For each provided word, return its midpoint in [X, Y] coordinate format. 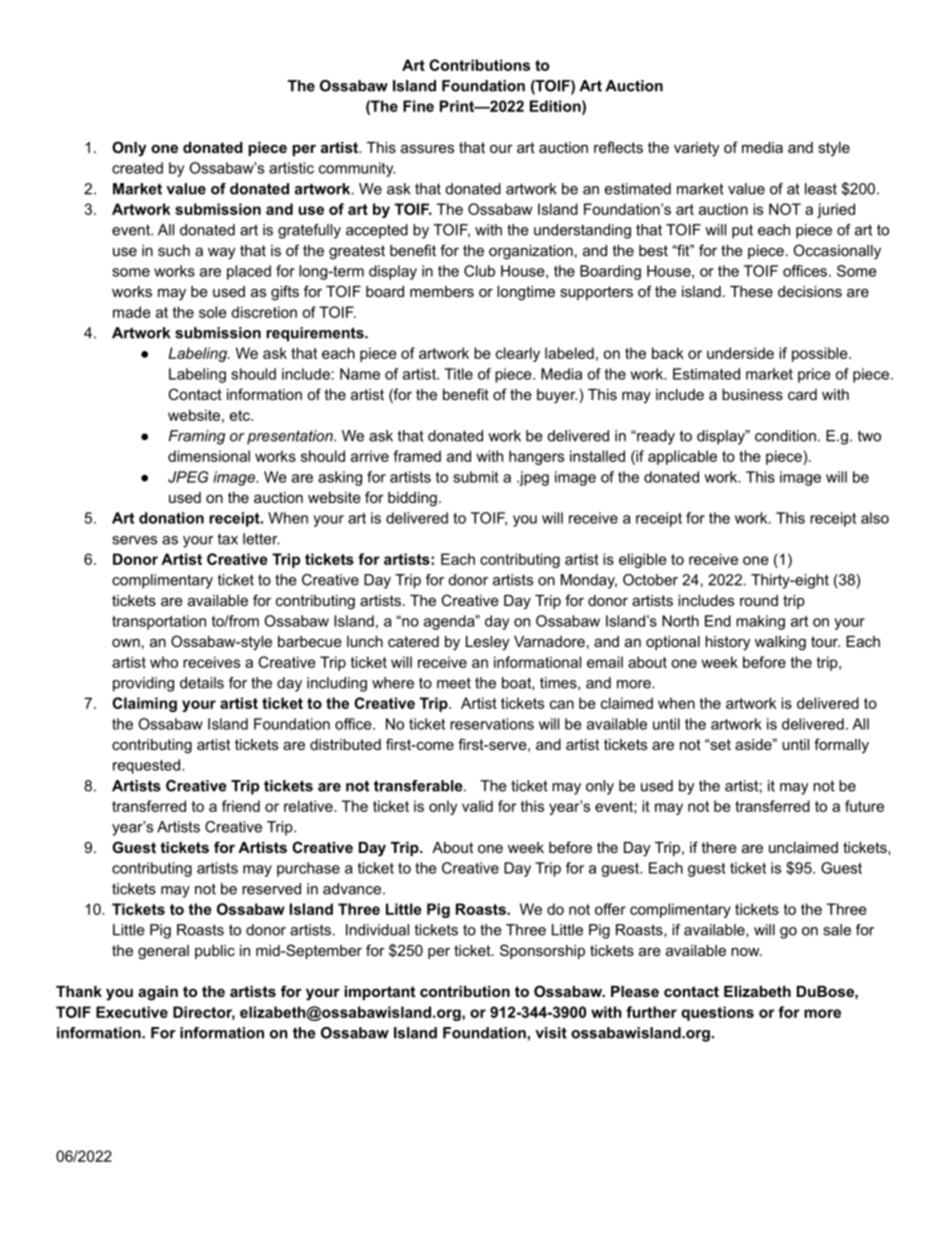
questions [717, 1013]
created [137, 168]
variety [696, 149]
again [158, 993]
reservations [492, 724]
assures [427, 148]
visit [551, 1033]
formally [841, 746]
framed [417, 456]
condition [785, 436]
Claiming [144, 704]
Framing [197, 437]
